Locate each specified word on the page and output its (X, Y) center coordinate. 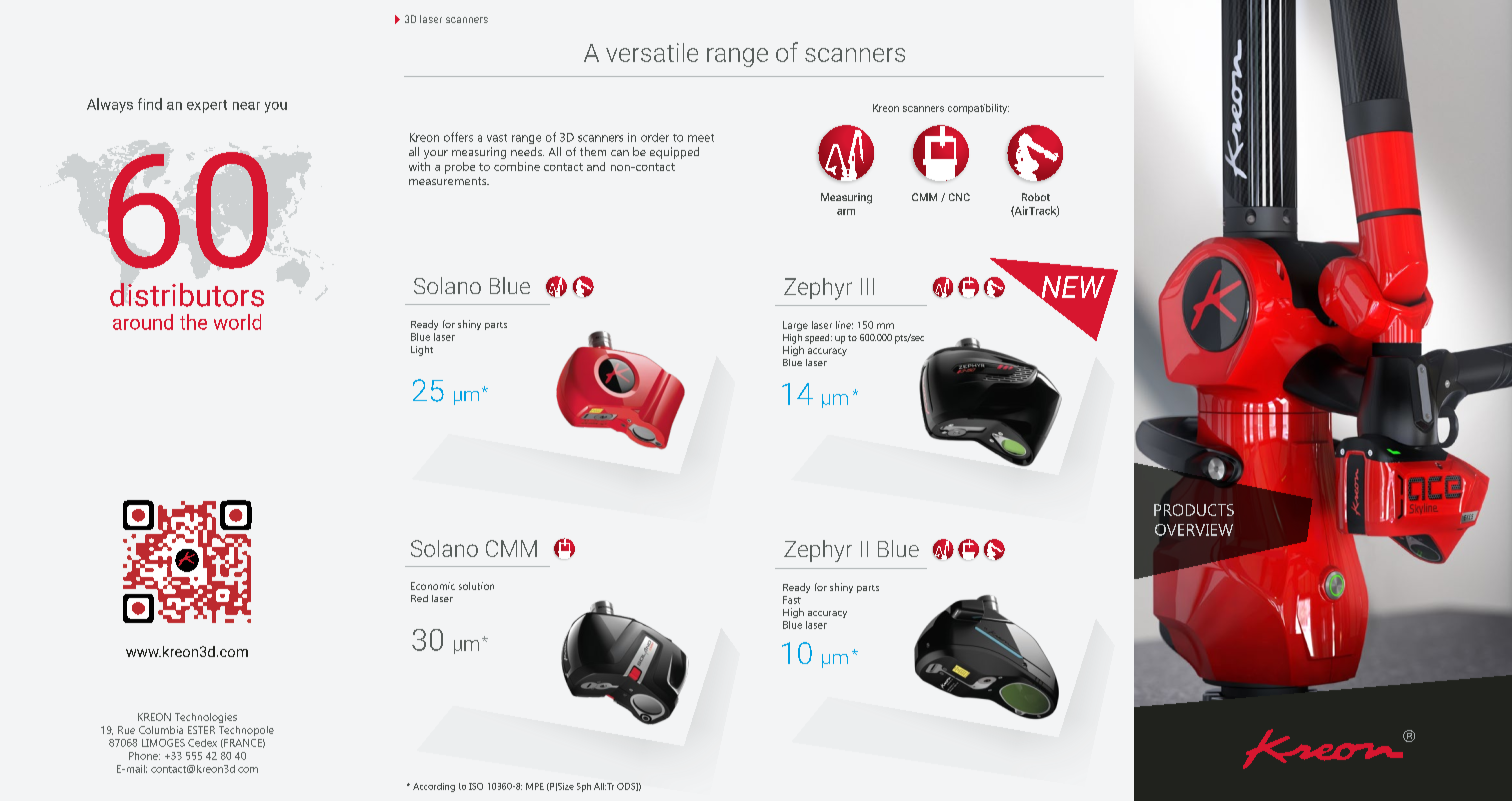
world (237, 322)
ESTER (201, 730)
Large (795, 326)
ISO (476, 786)
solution (476, 586)
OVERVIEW (1194, 530)
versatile (652, 52)
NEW (1072, 288)
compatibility (978, 109)
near (246, 106)
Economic (433, 586)
